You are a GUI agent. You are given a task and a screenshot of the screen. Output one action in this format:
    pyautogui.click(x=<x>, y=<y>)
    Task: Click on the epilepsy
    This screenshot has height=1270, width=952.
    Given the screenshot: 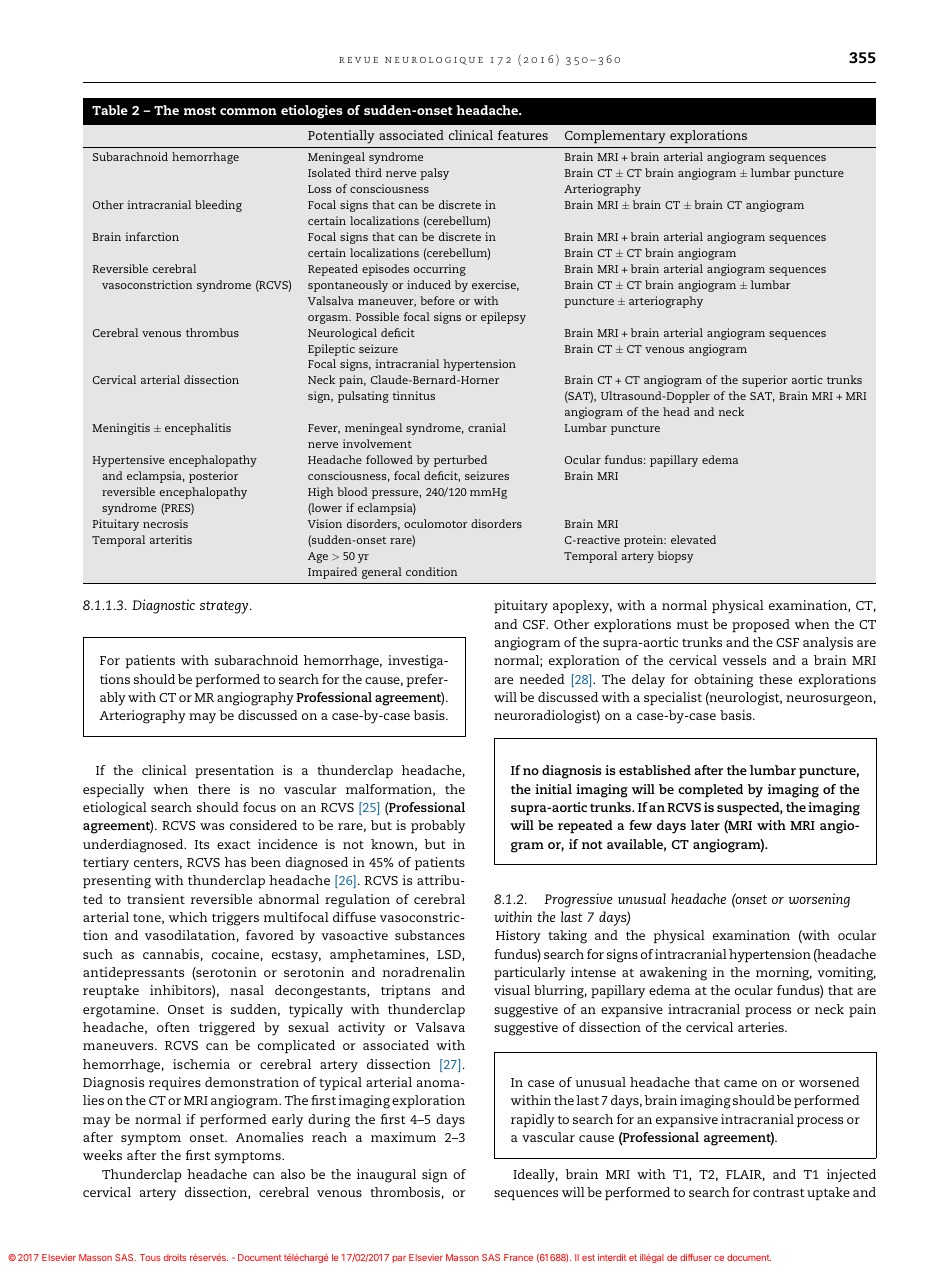 What is the action you would take?
    pyautogui.click(x=503, y=318)
